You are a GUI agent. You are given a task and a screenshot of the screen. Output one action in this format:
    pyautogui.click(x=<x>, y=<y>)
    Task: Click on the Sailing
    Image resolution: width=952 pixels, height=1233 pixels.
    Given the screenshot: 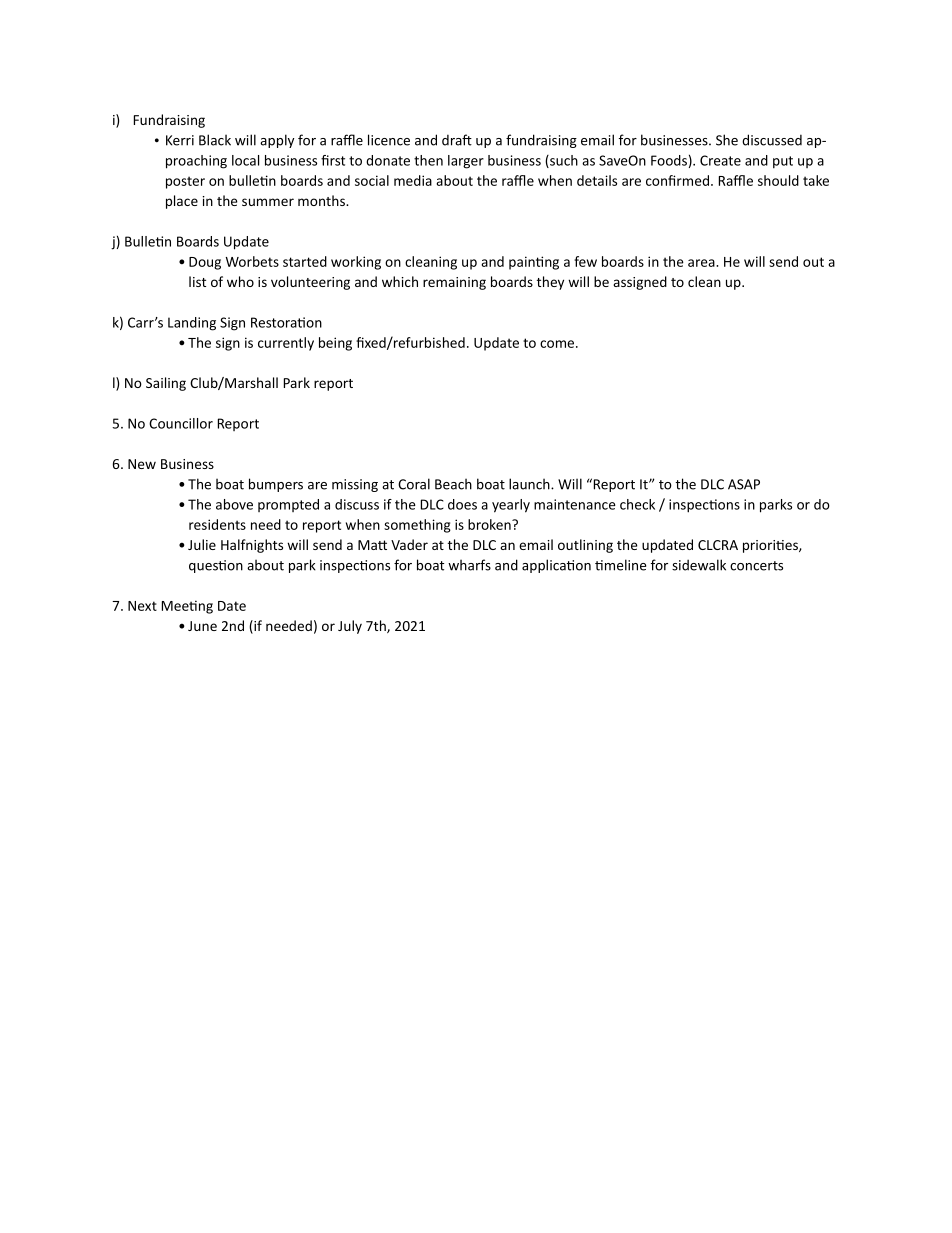 What is the action you would take?
    pyautogui.click(x=166, y=384)
